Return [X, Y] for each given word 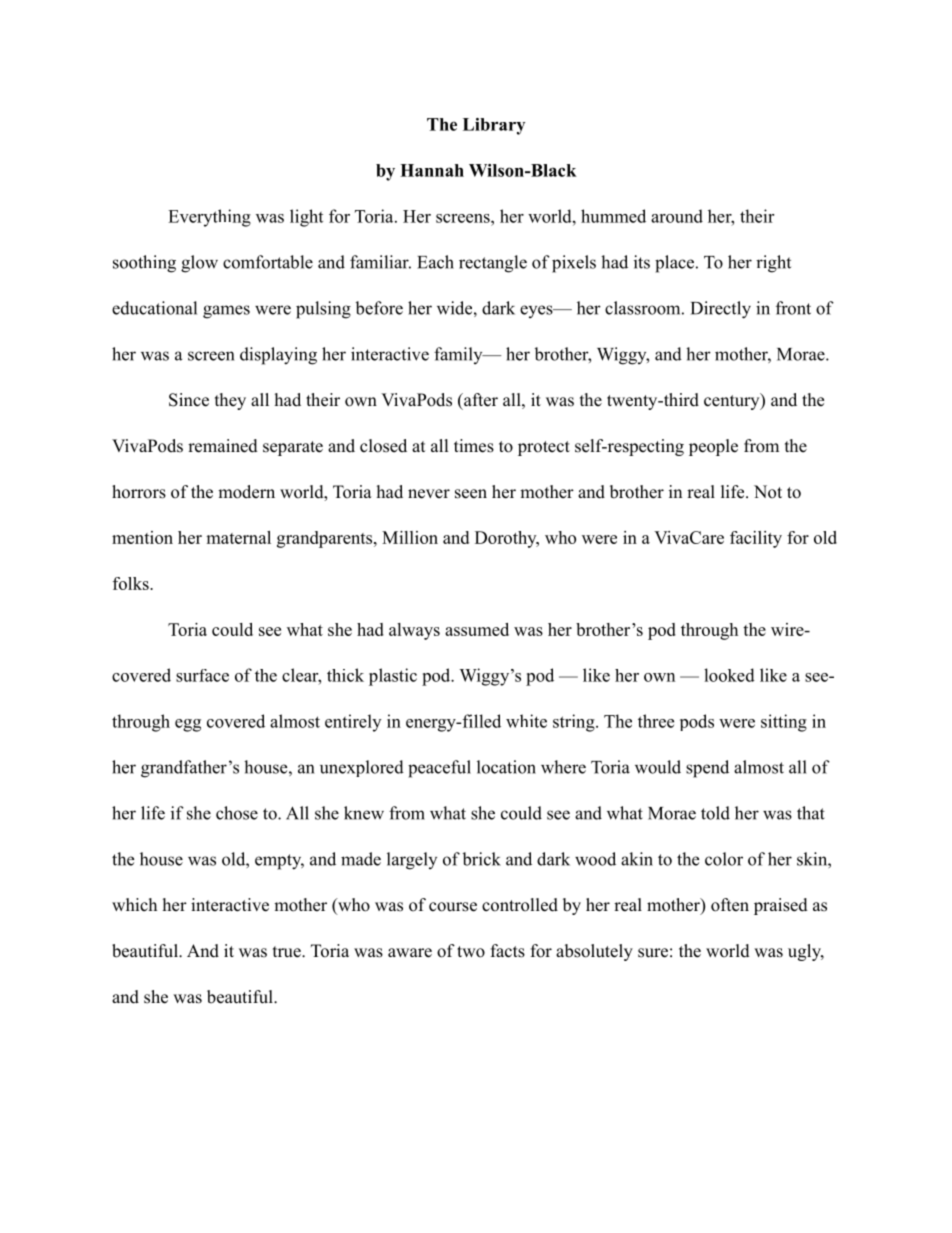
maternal [238, 537]
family [459, 355]
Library [494, 126]
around [677, 216]
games [226, 312]
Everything [209, 218]
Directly [721, 310]
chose [237, 813]
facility [756, 539]
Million [410, 537]
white [526, 721]
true [288, 952]
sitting [784, 723]
